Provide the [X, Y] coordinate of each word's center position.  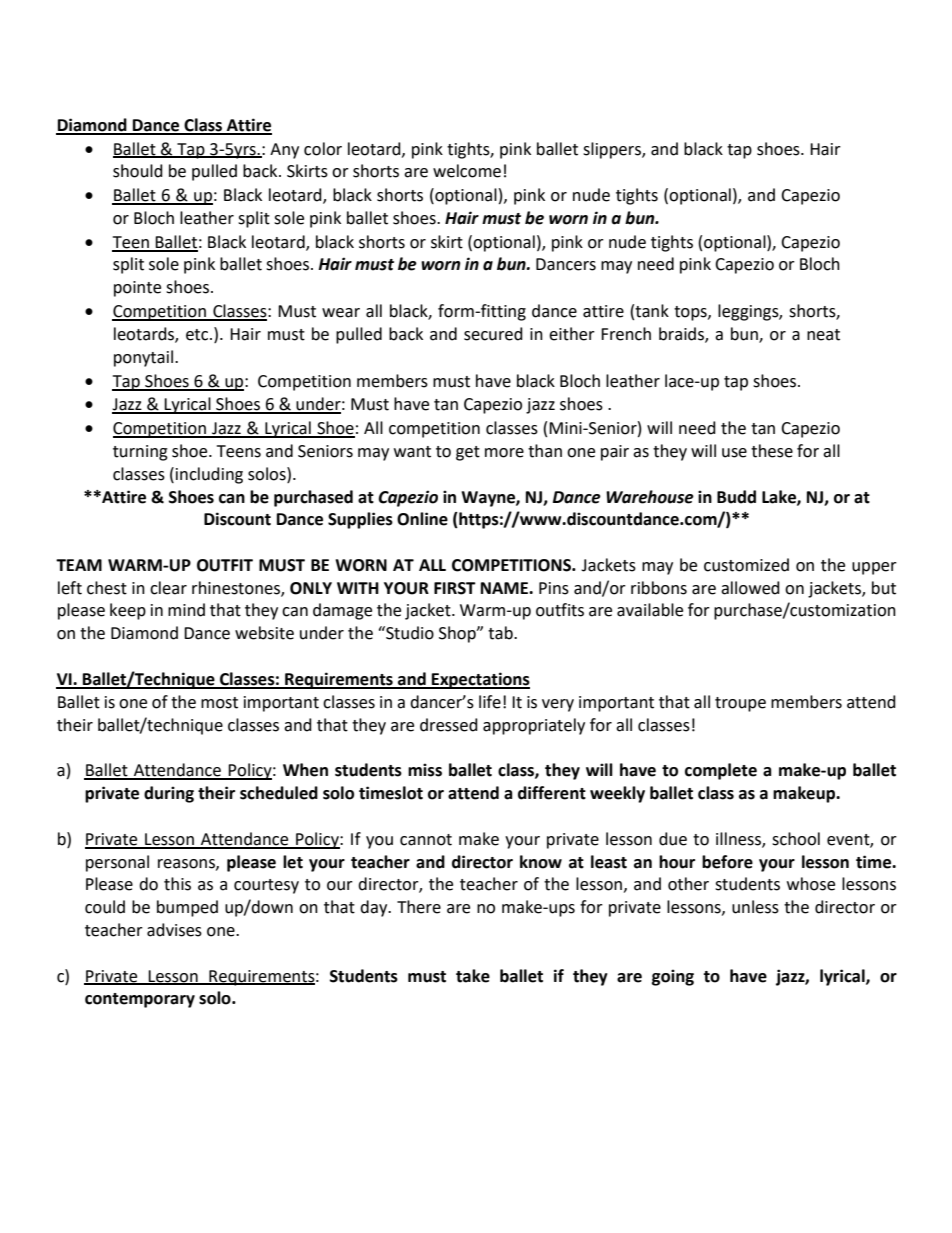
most [219, 703]
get [468, 453]
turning [140, 453]
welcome [467, 171]
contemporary [140, 1000]
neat [823, 335]
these [772, 451]
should [138, 171]
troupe [740, 704]
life [490, 702]
